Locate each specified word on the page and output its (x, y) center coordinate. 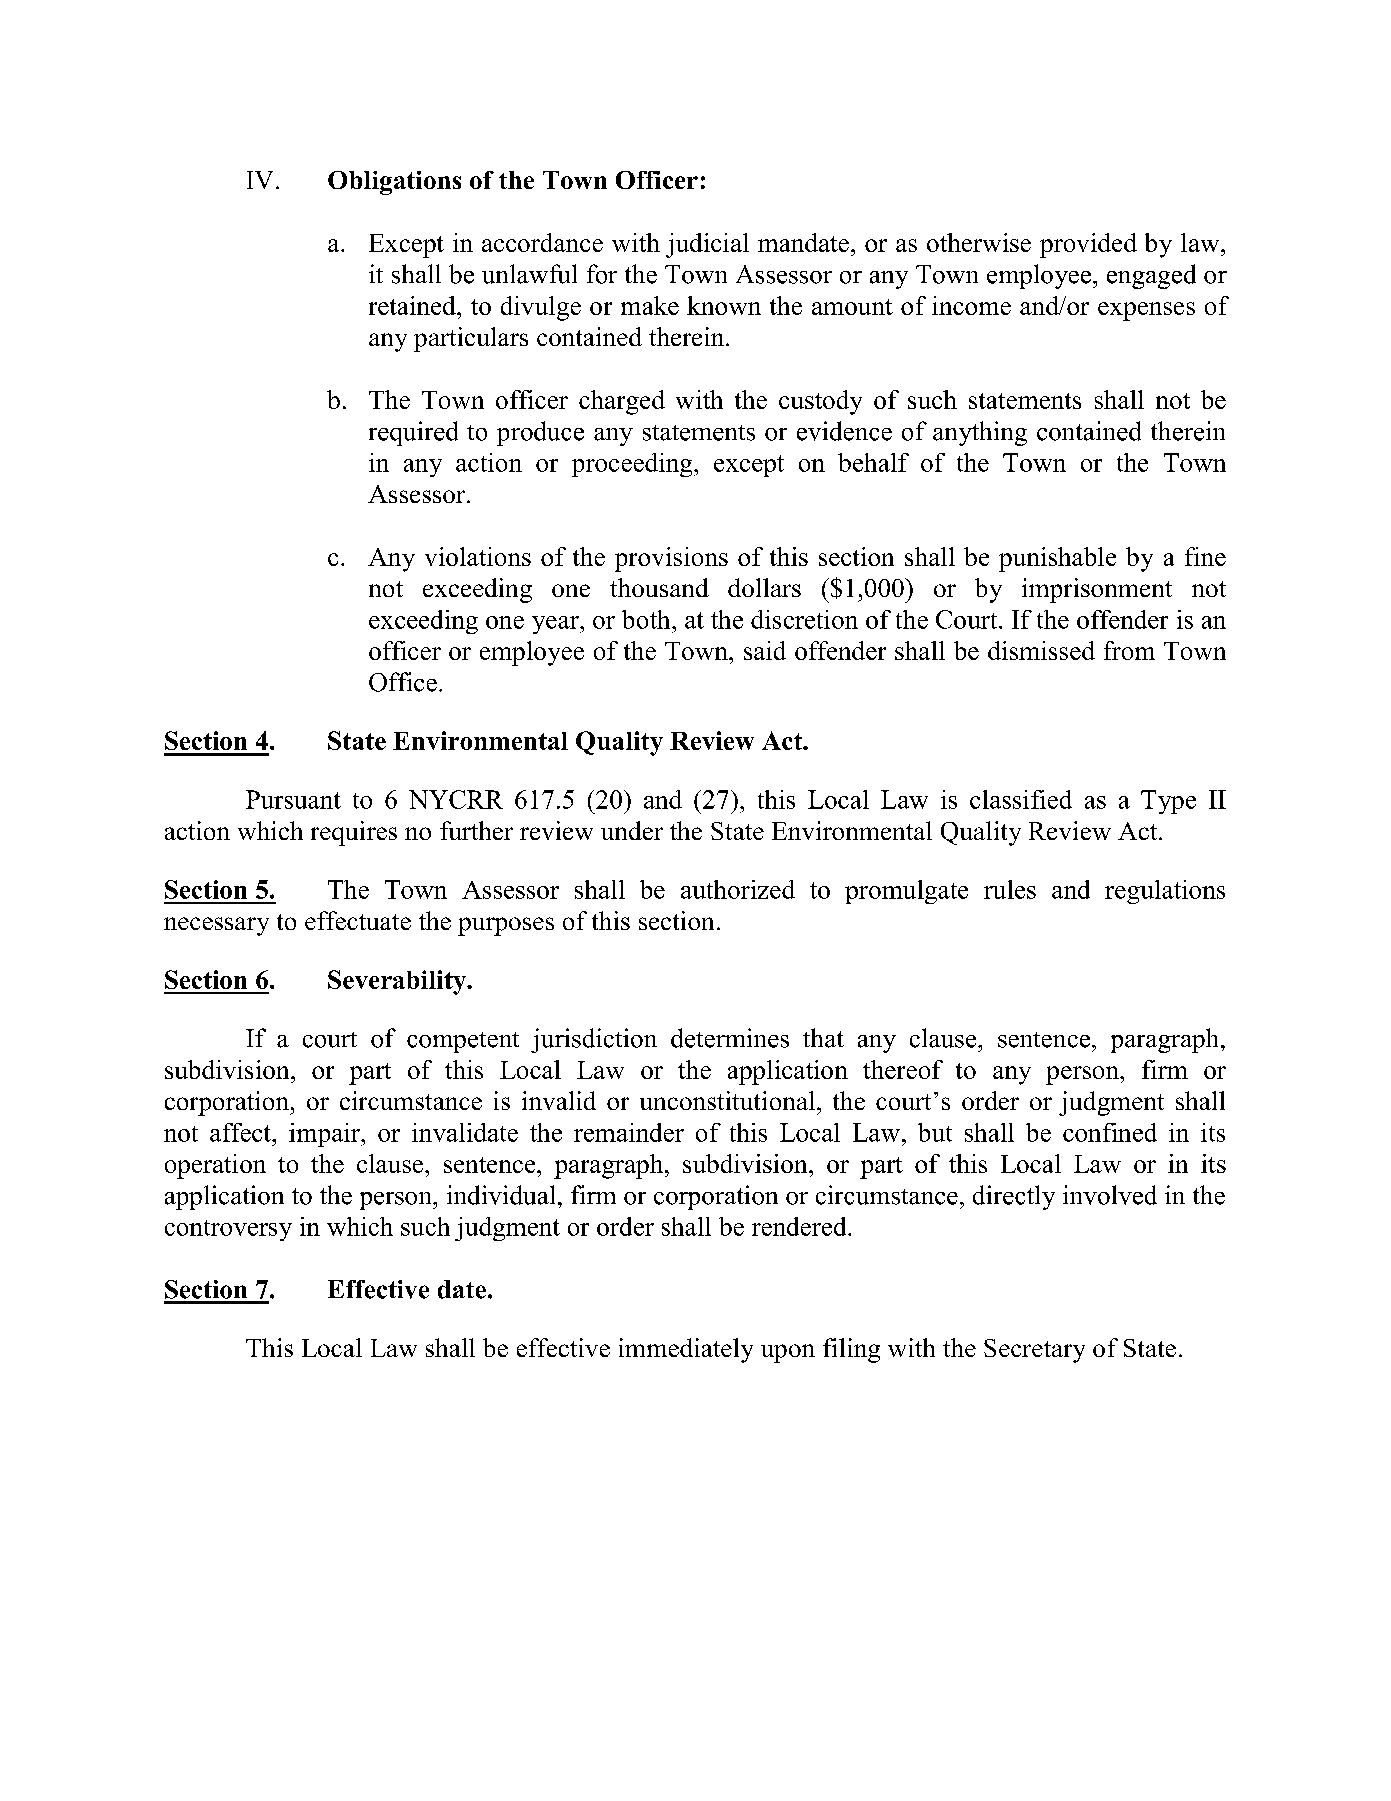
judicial (707, 245)
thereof (903, 1069)
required (413, 433)
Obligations (394, 183)
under (632, 830)
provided (1088, 245)
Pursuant (293, 799)
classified (1021, 799)
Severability (398, 982)
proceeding (633, 465)
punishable (1057, 559)
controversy (228, 1230)
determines (730, 1038)
